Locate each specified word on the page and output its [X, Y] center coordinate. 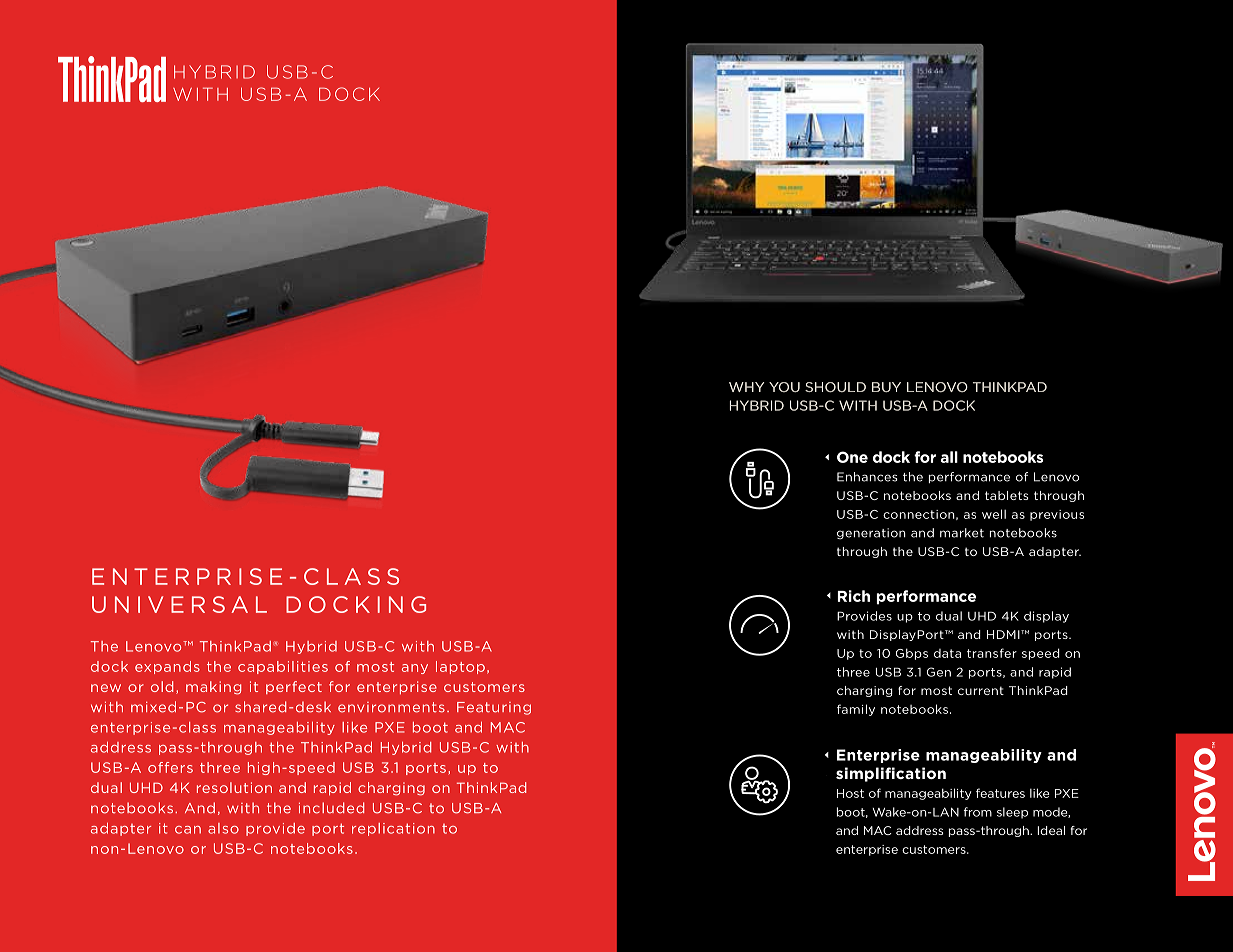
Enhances [867, 477]
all [949, 457]
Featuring [494, 708]
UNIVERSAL [179, 604]
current [981, 690]
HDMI [1004, 634]
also [223, 828]
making [213, 688]
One [852, 457]
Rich [854, 596]
